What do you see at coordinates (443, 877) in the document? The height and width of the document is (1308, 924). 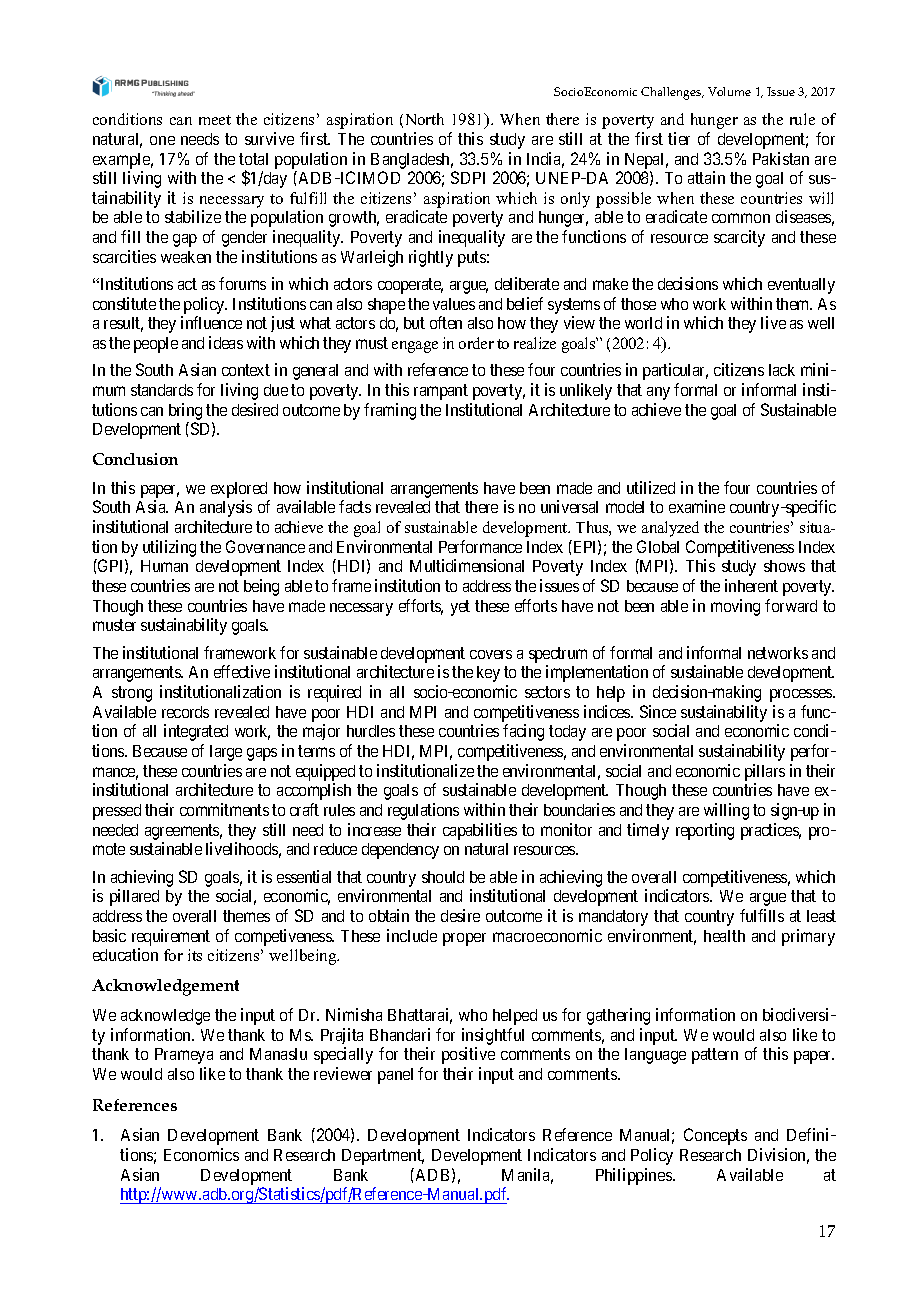 I see `should` at bounding box center [443, 877].
